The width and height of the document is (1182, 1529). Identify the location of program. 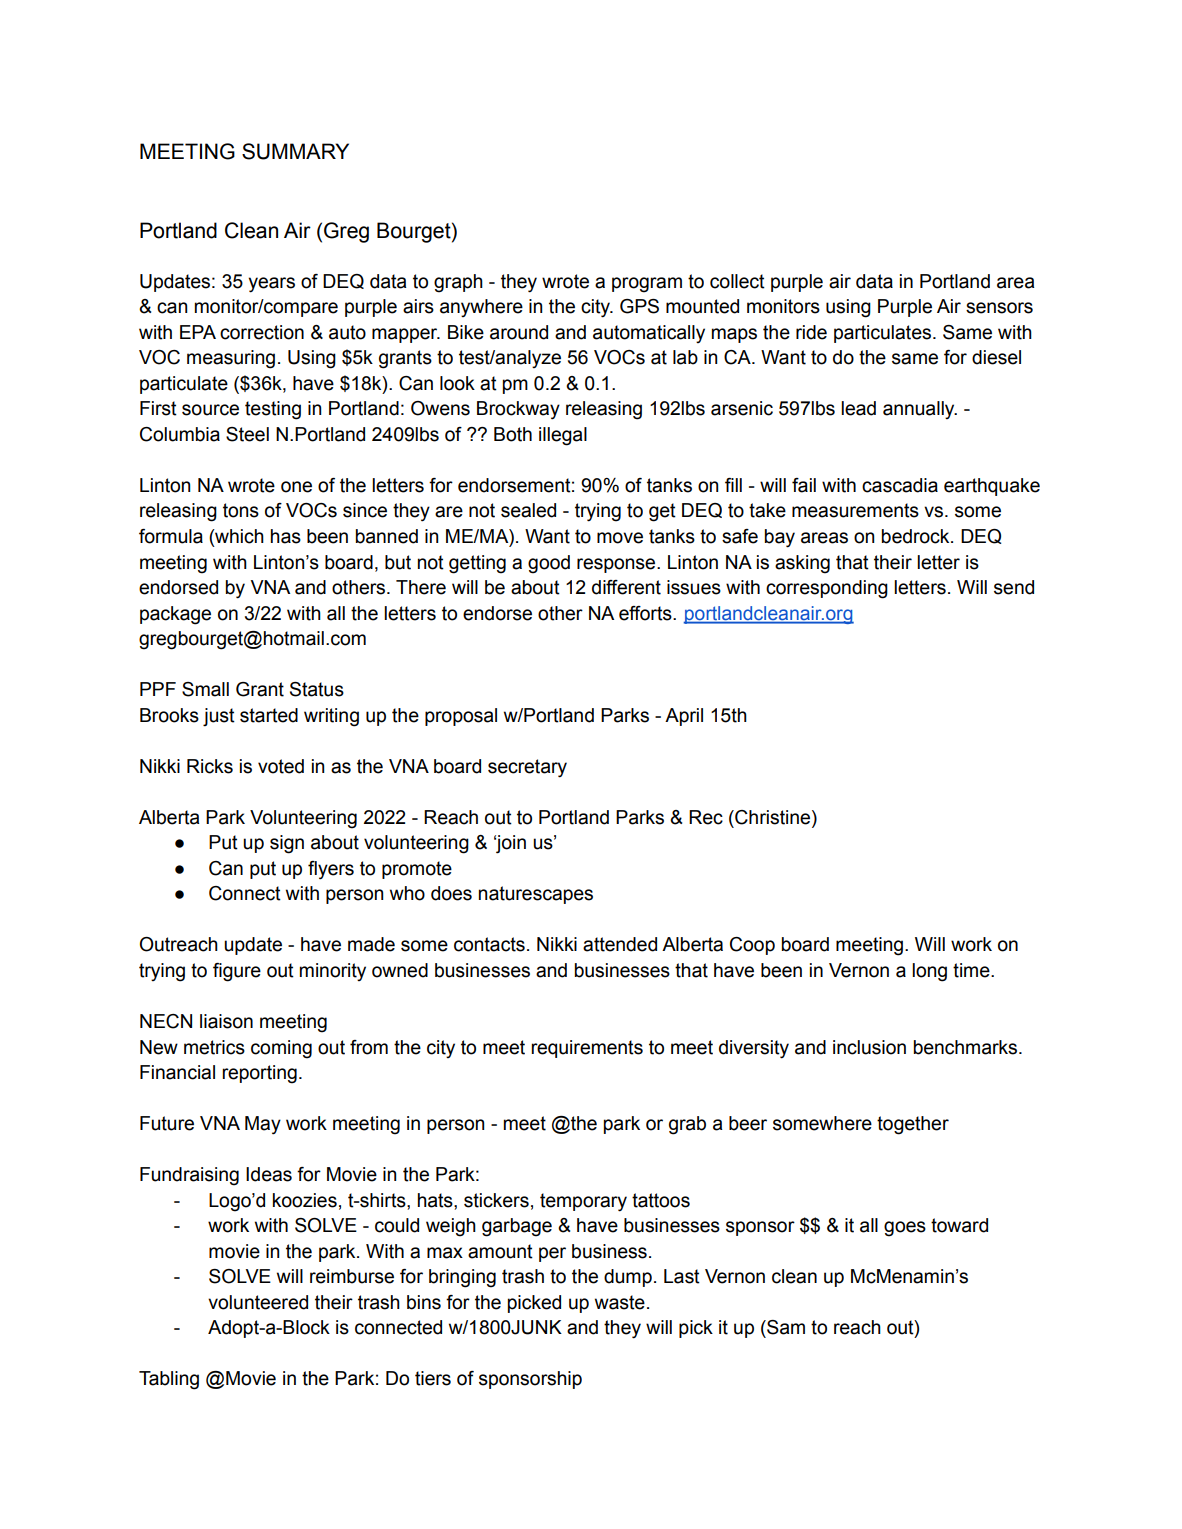
(647, 285).
